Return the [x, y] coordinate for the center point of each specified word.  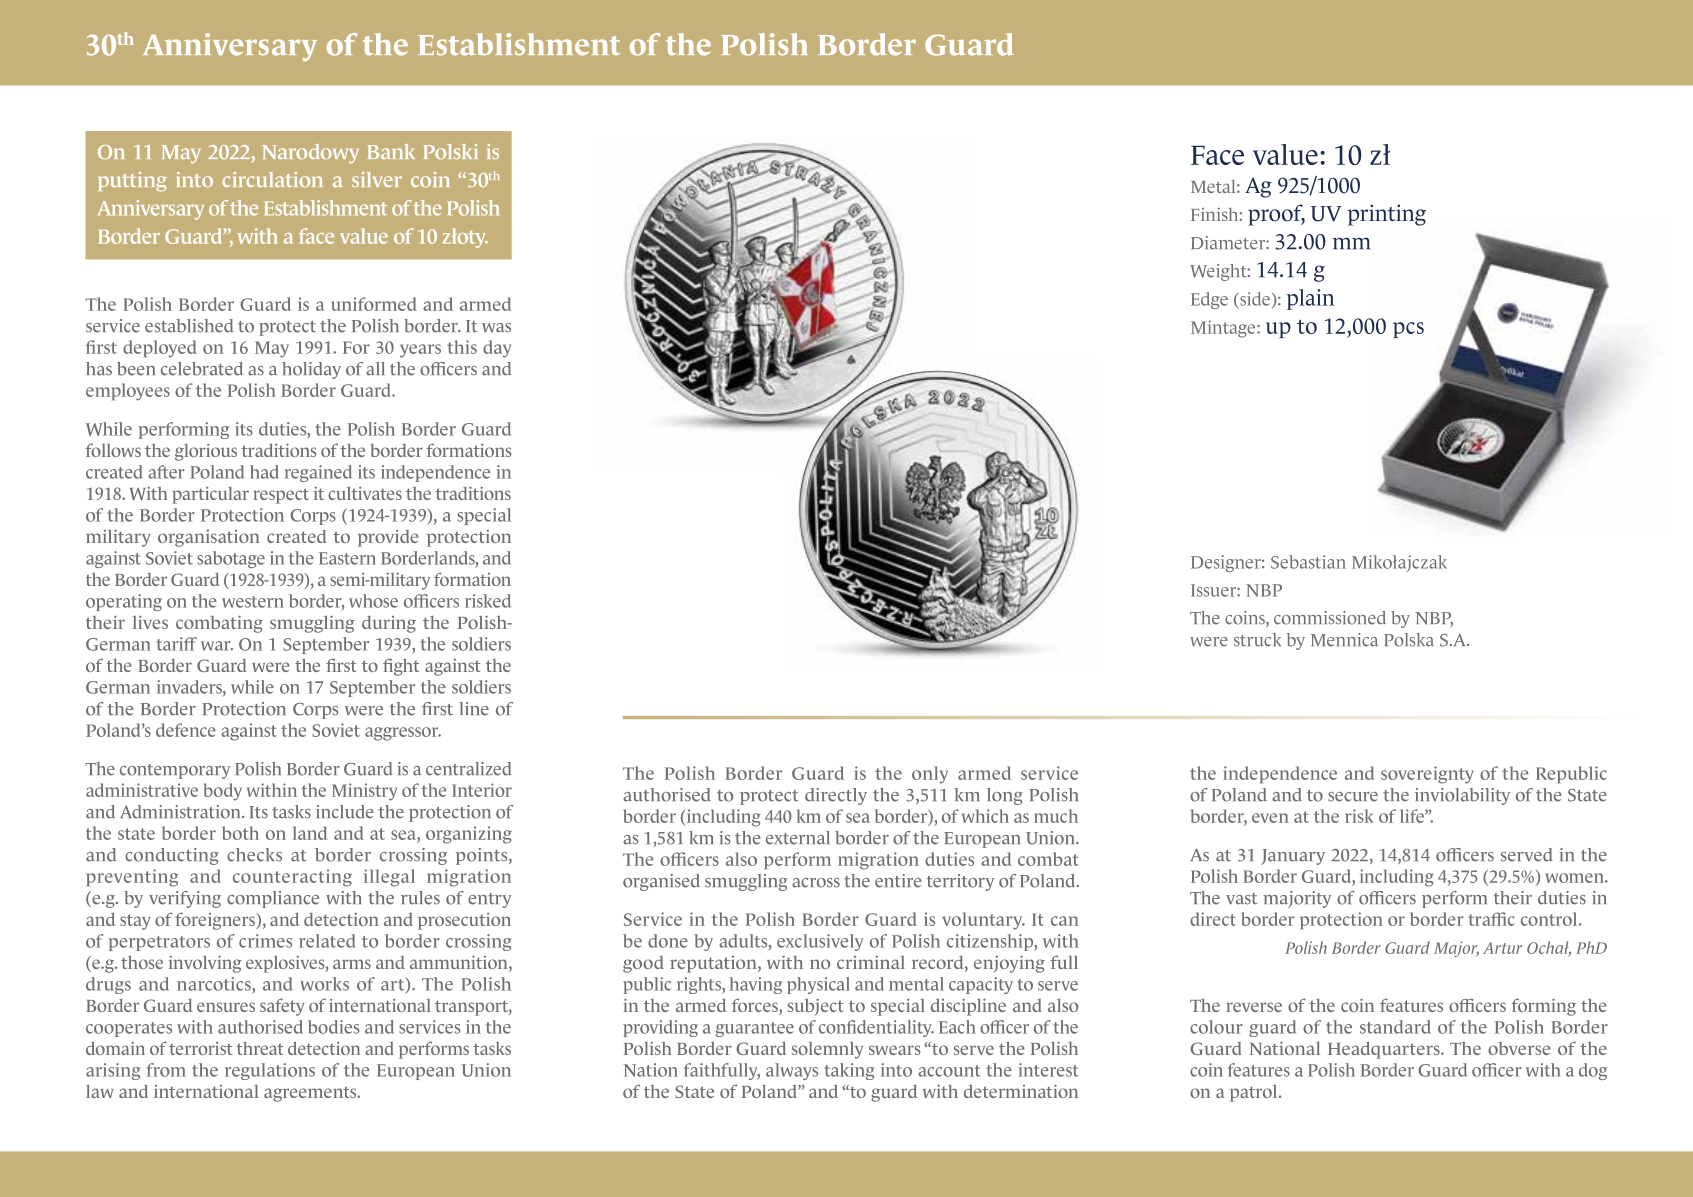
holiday [311, 370]
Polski [450, 151]
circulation [272, 179]
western [253, 602]
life [1413, 816]
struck [1257, 640]
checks [254, 855]
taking [849, 1071]
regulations [270, 1071]
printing [1386, 215]
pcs [1408, 330]
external [798, 838]
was [496, 328]
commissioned [1330, 618]
